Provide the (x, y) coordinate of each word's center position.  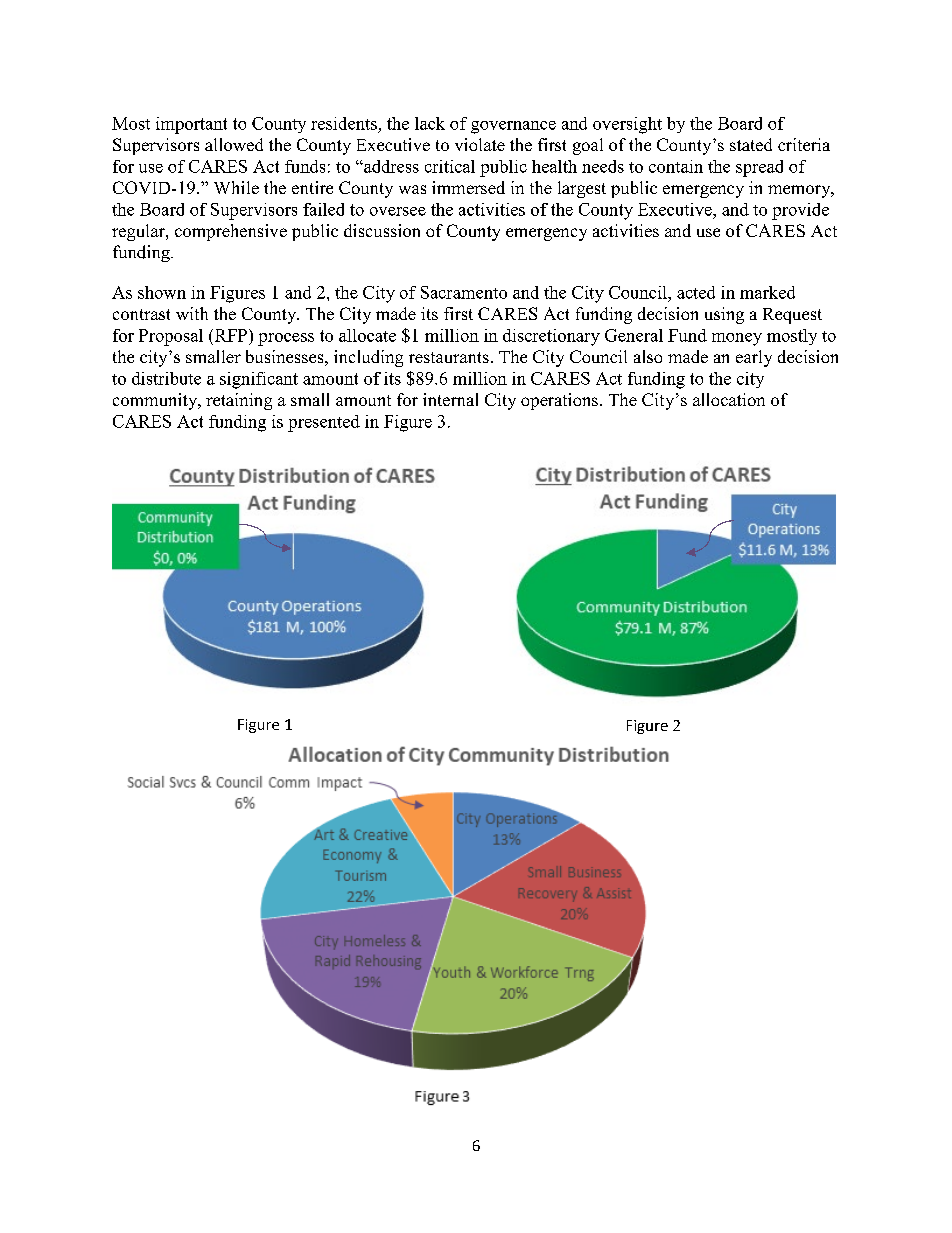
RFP (229, 335)
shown (162, 292)
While (236, 187)
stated (751, 144)
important (191, 125)
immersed (468, 187)
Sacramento (464, 292)
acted (696, 292)
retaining (239, 401)
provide (800, 211)
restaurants (449, 357)
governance (513, 127)
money (737, 339)
